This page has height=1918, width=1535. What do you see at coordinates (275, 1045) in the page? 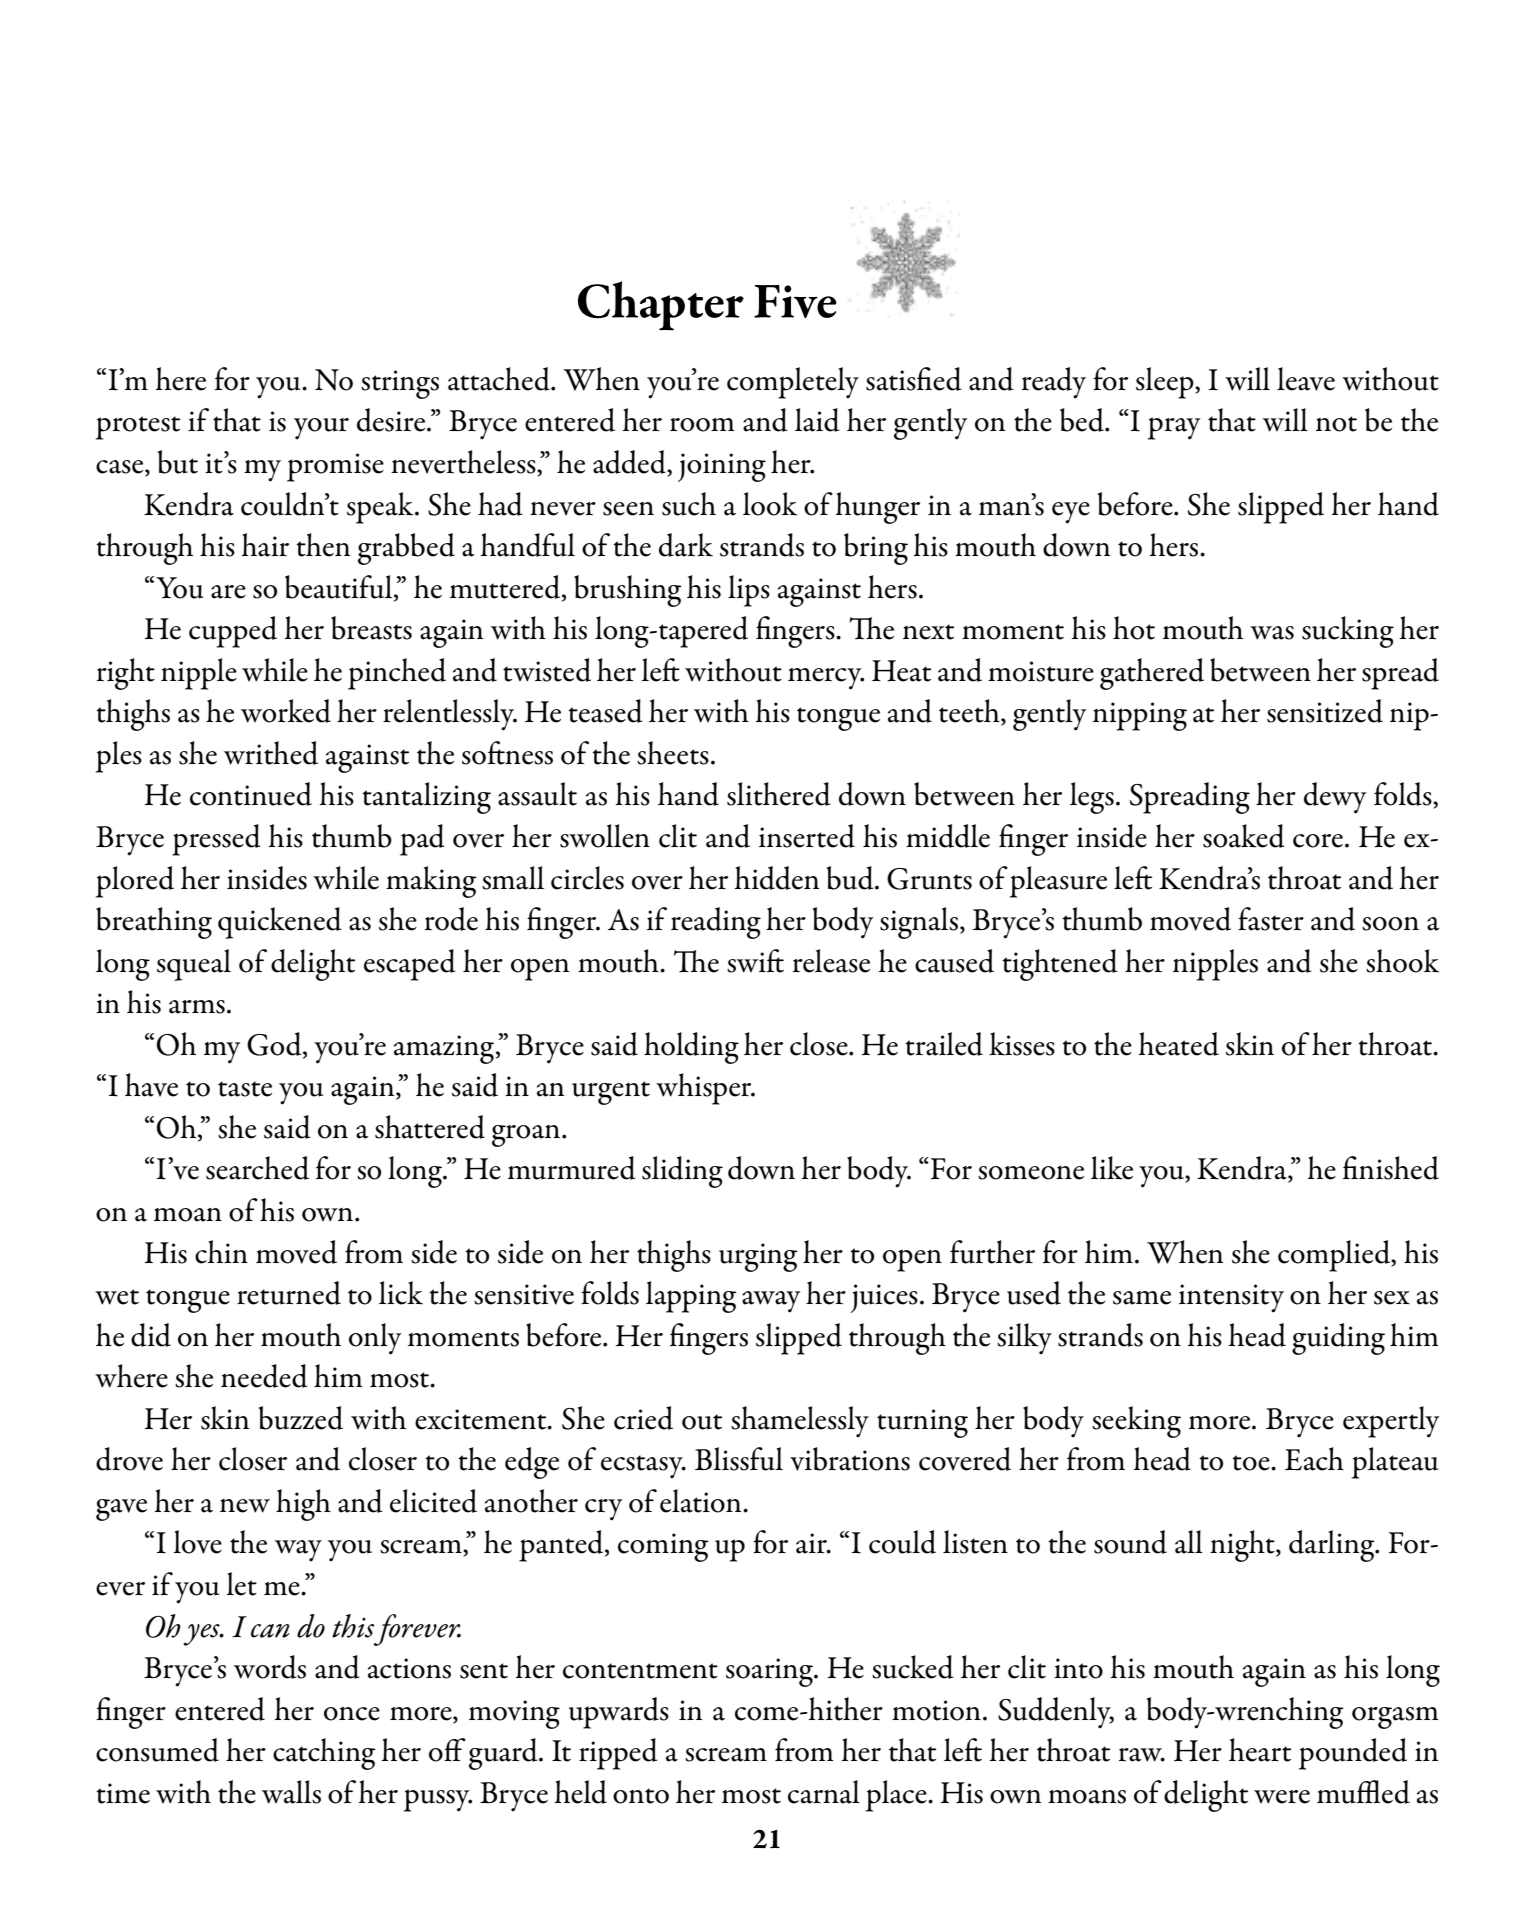
I see `God` at bounding box center [275, 1045].
